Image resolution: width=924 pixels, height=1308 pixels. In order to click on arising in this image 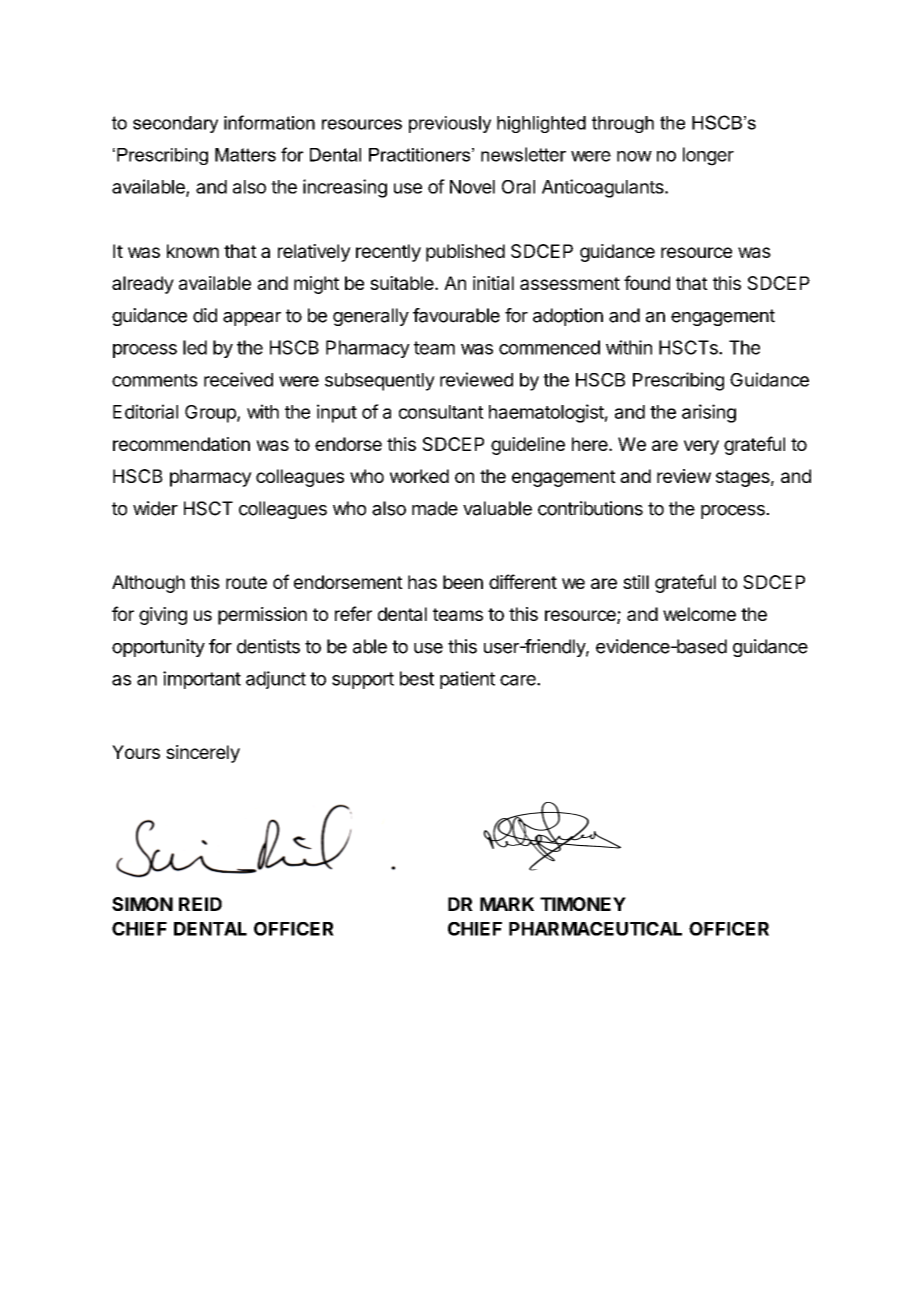, I will do `click(709, 413)`.
